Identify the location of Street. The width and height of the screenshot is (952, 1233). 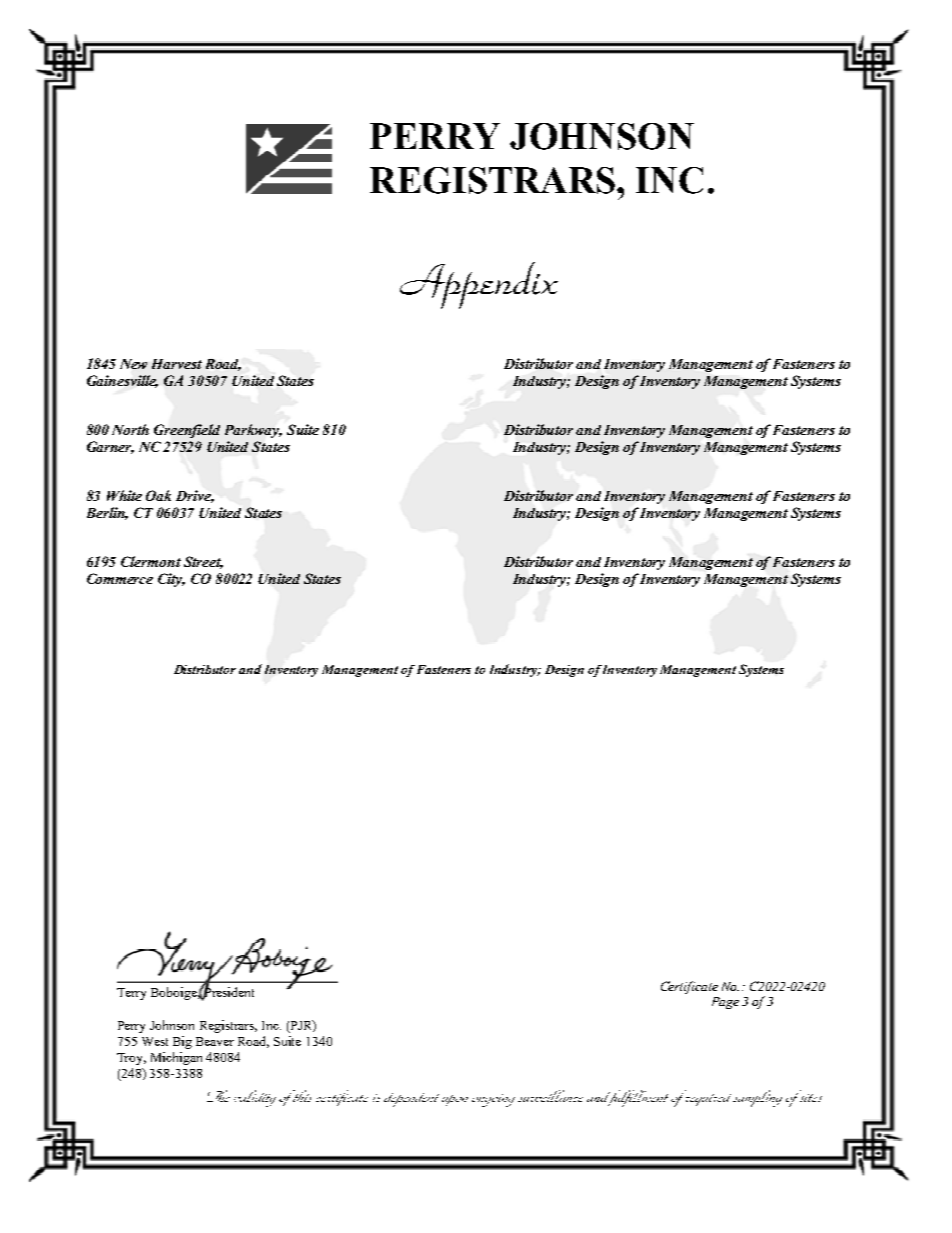
(203, 562).
